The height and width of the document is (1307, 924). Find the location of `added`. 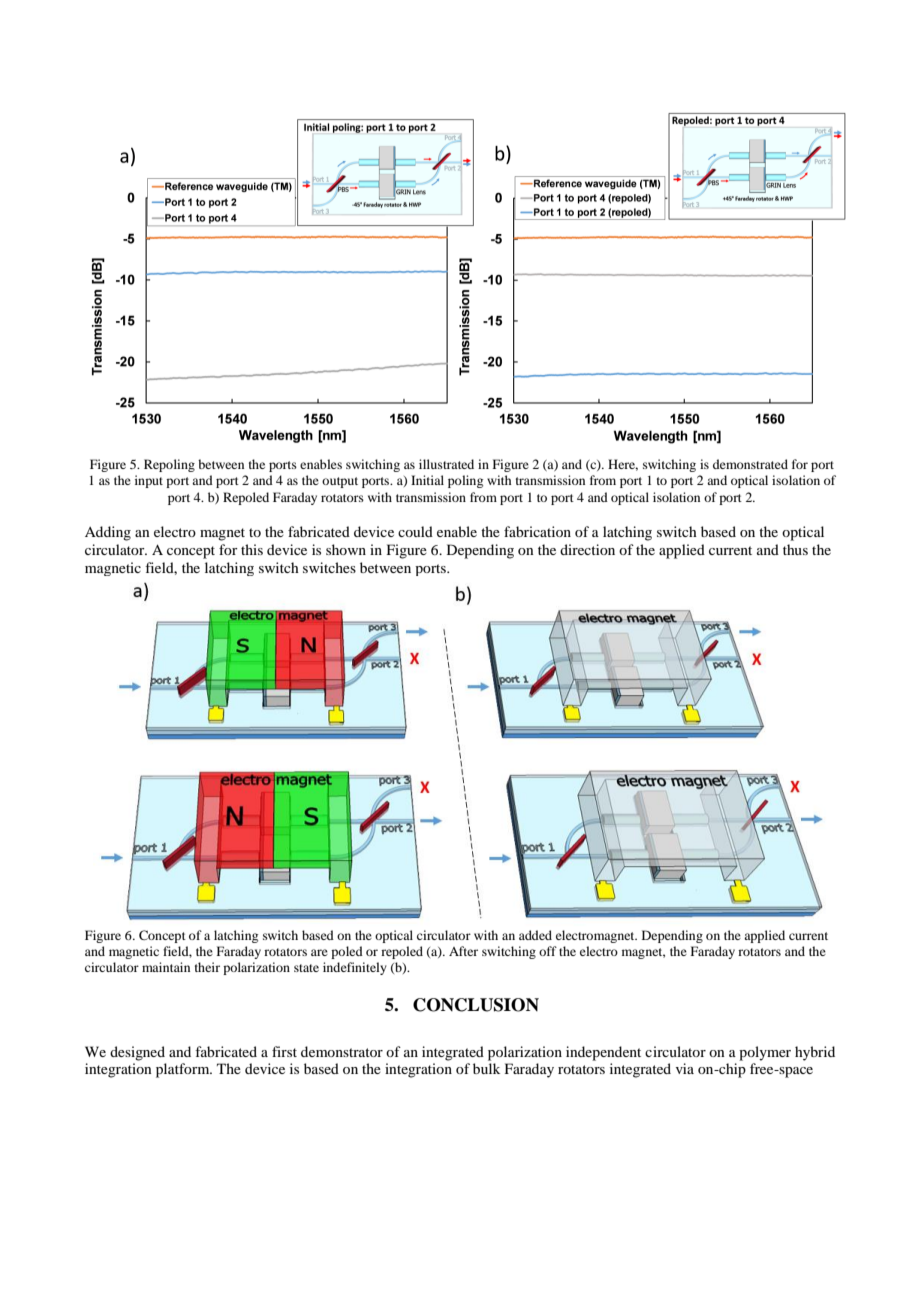

added is located at coordinates (535, 935).
